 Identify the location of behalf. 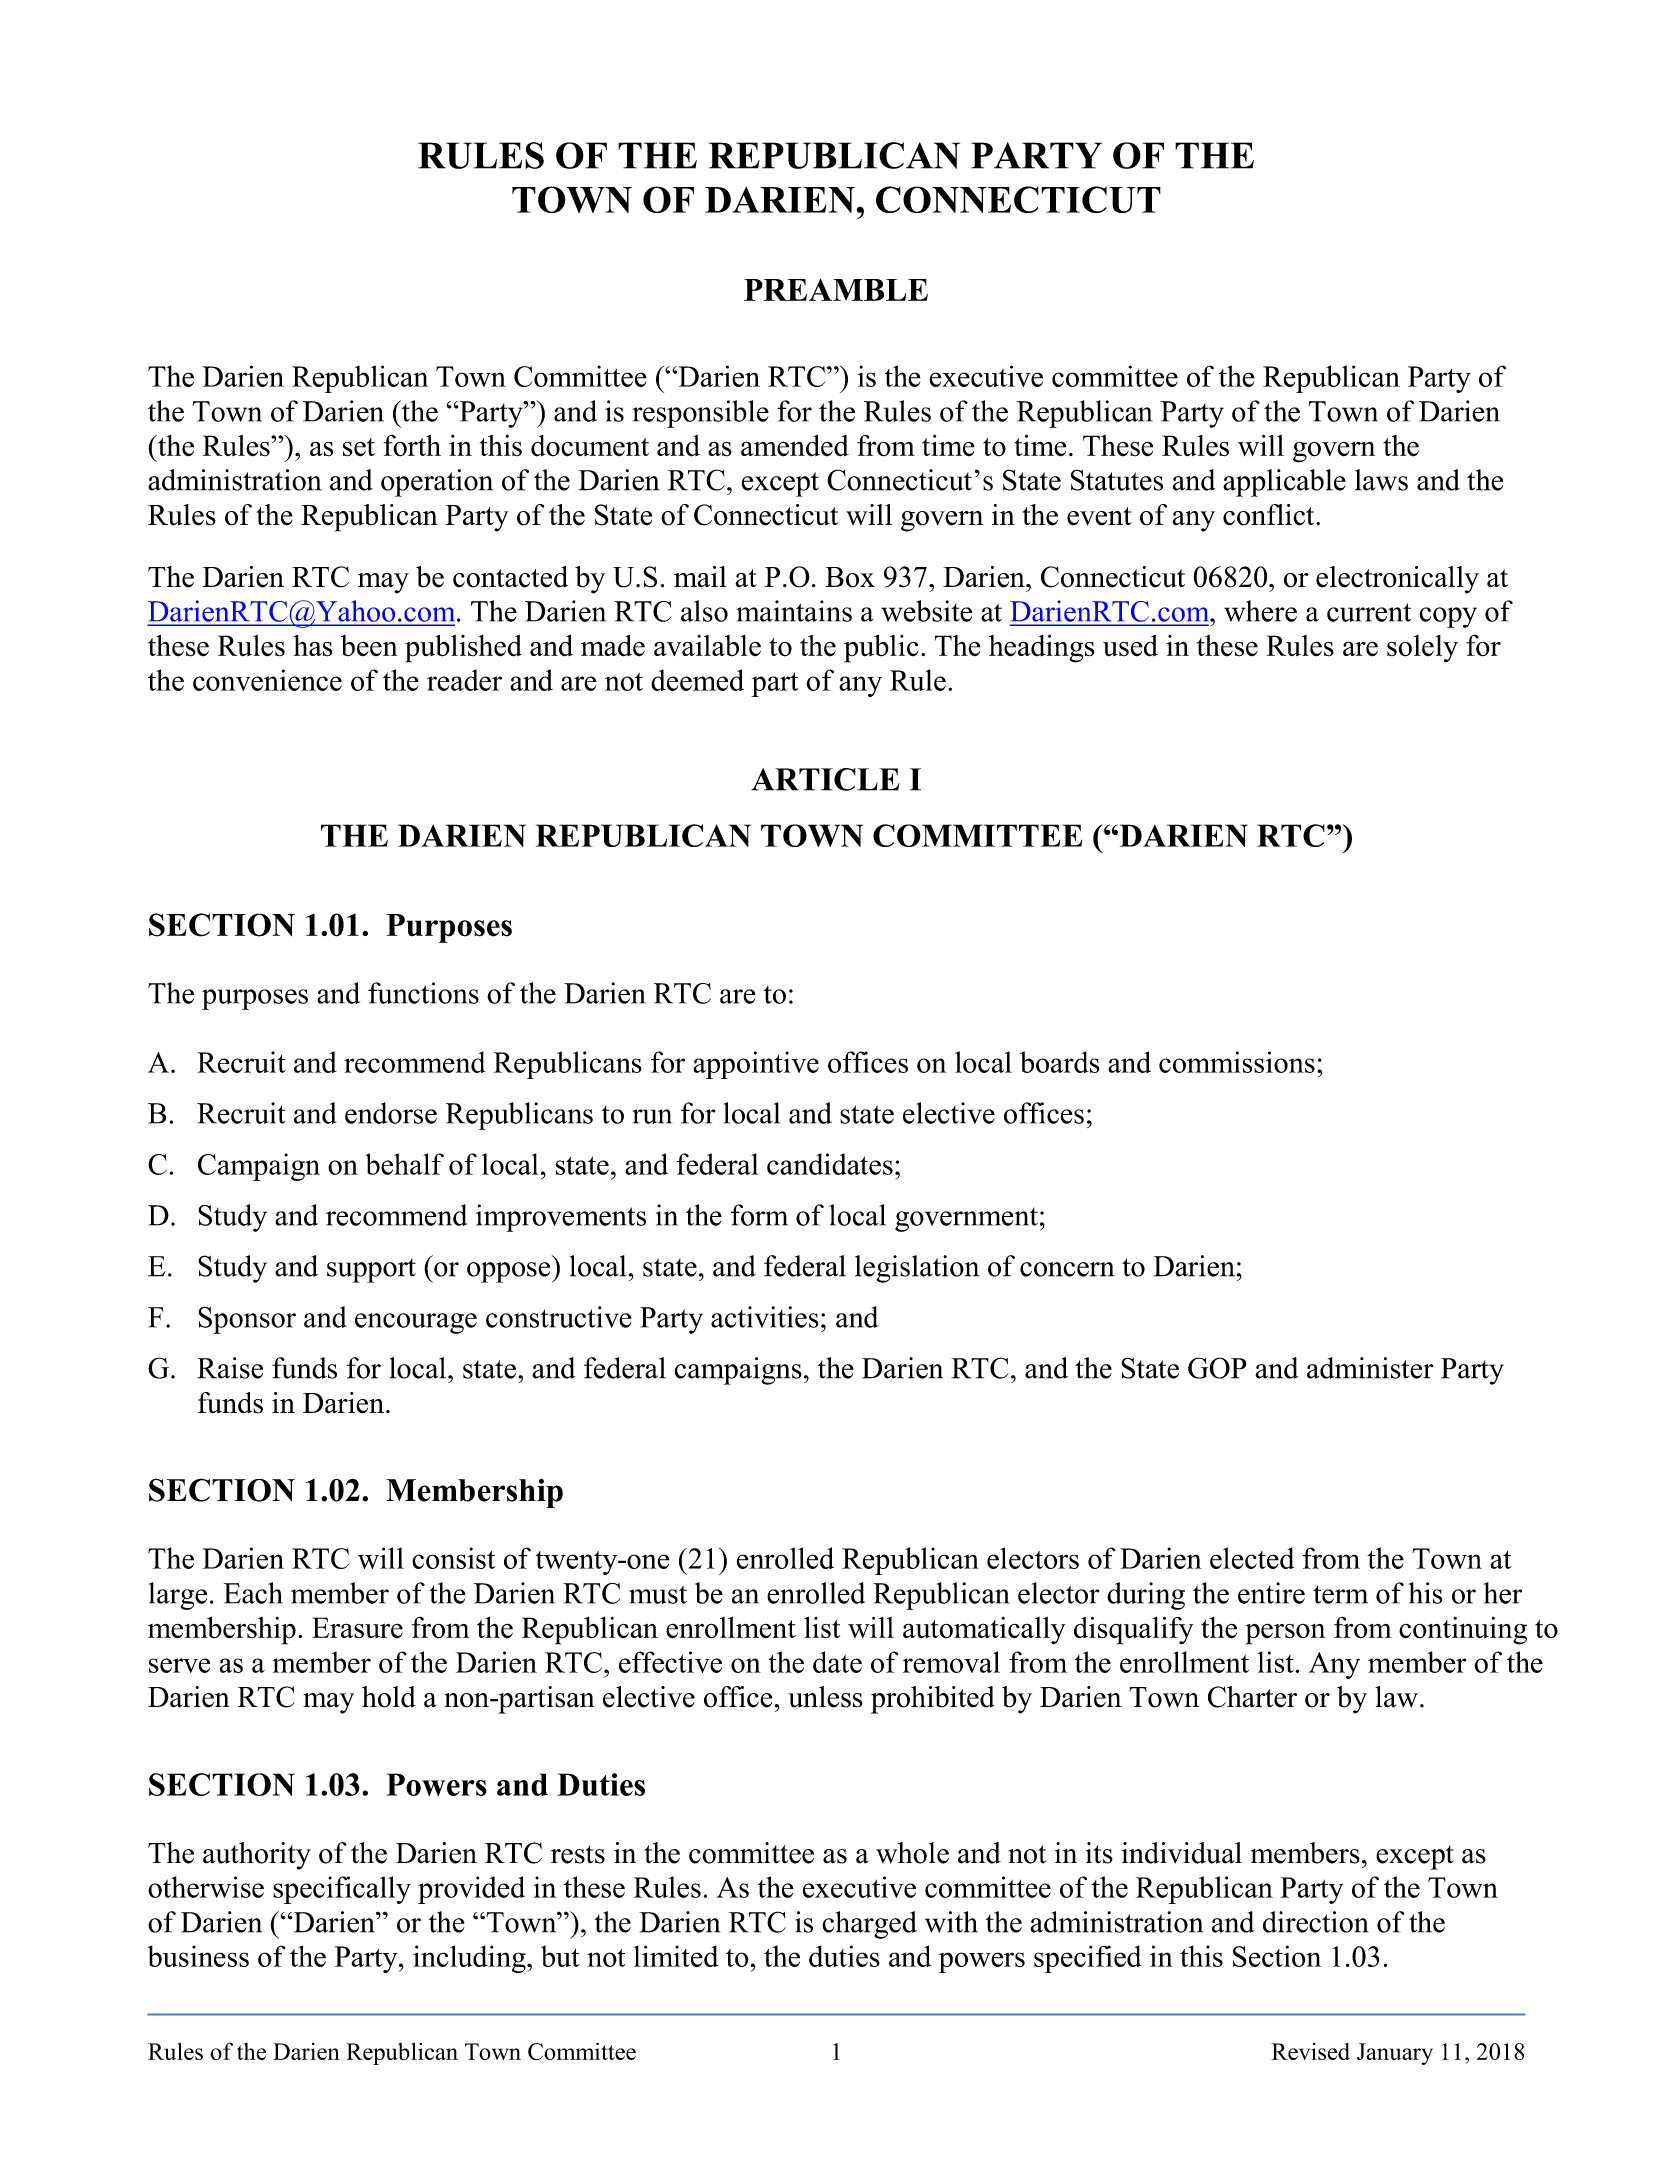
(404, 1164).
